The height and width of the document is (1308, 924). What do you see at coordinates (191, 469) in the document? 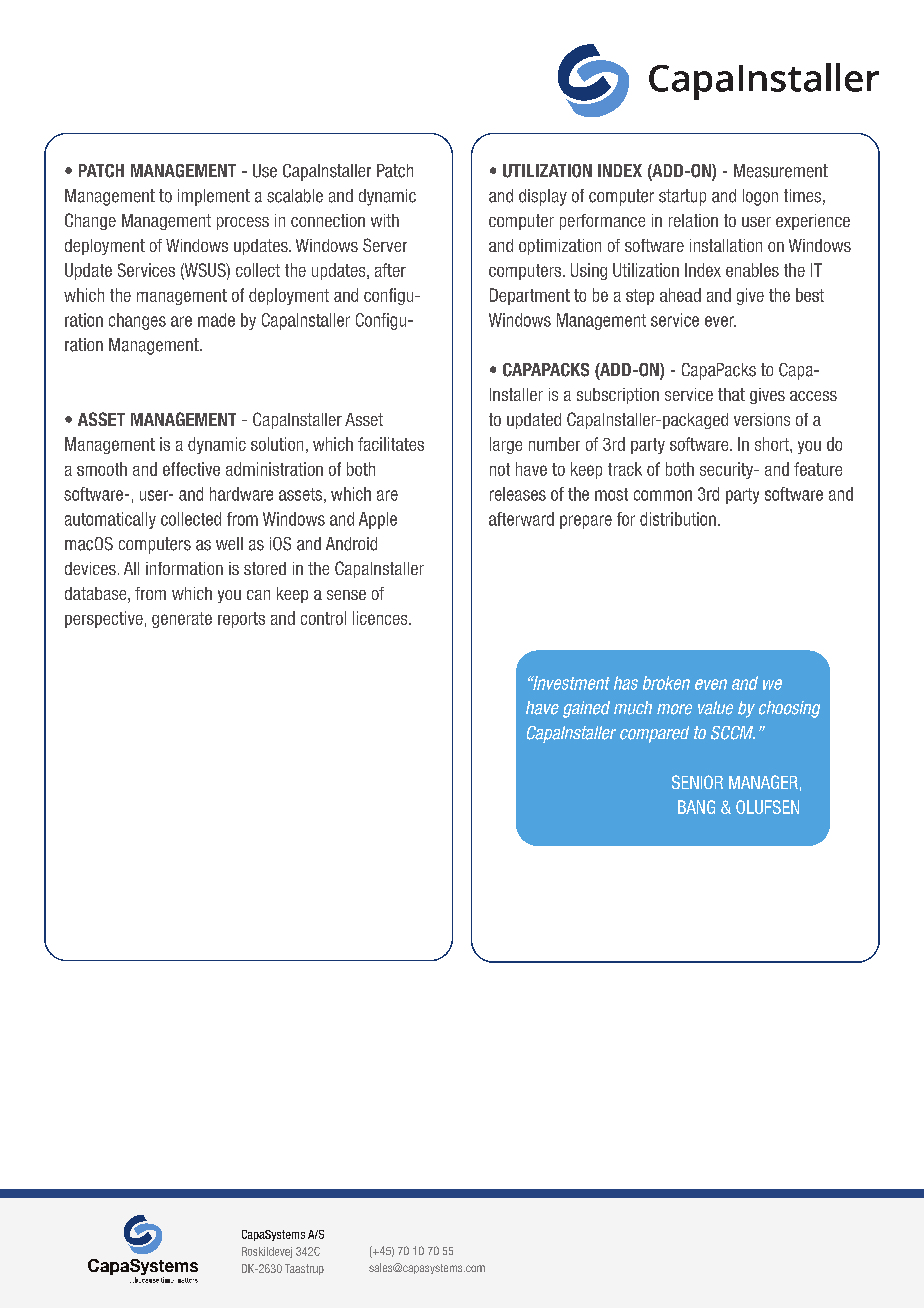
I see `effective` at bounding box center [191, 469].
